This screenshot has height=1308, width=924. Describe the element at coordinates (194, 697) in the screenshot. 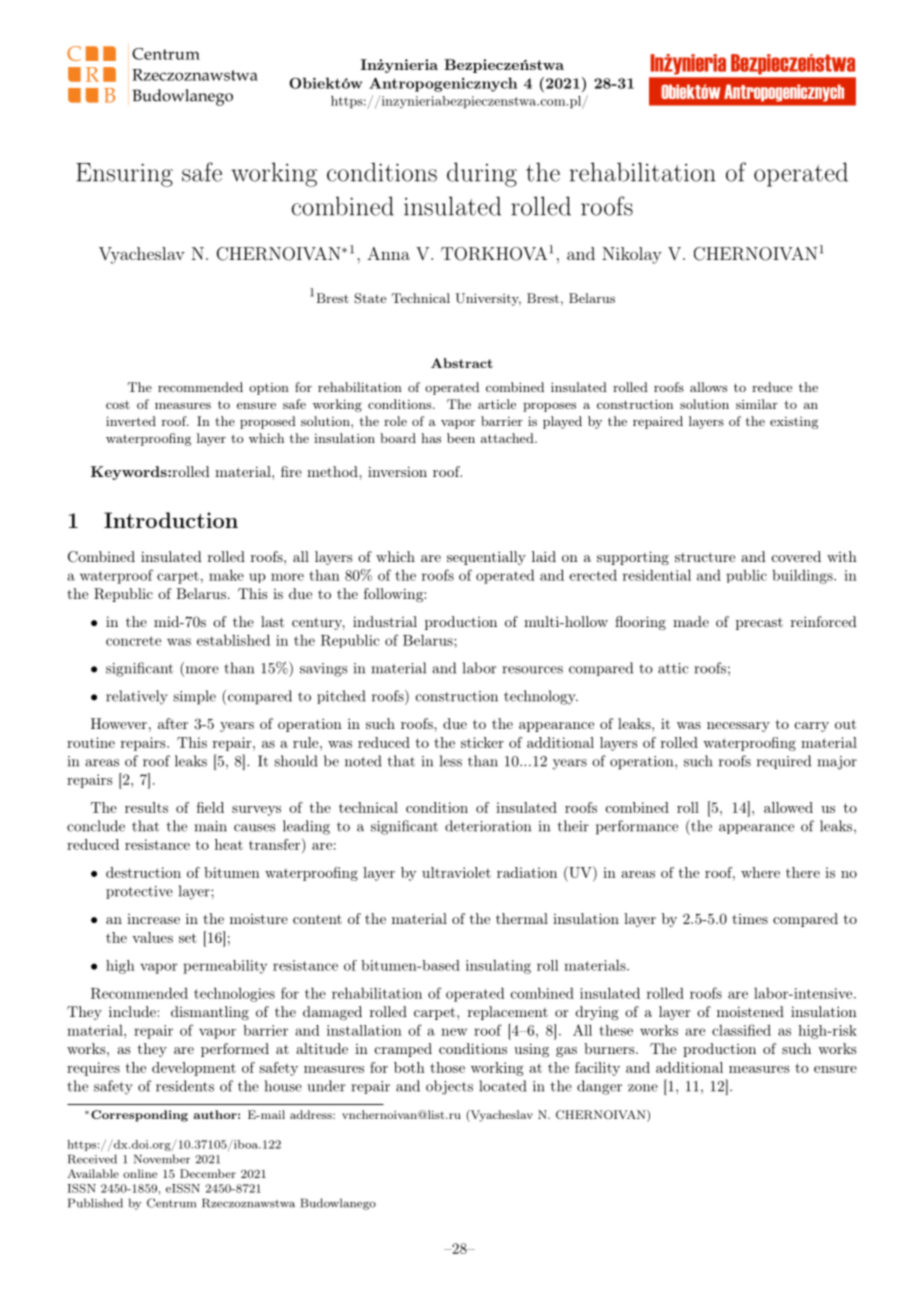

I see `simple` at that location.
